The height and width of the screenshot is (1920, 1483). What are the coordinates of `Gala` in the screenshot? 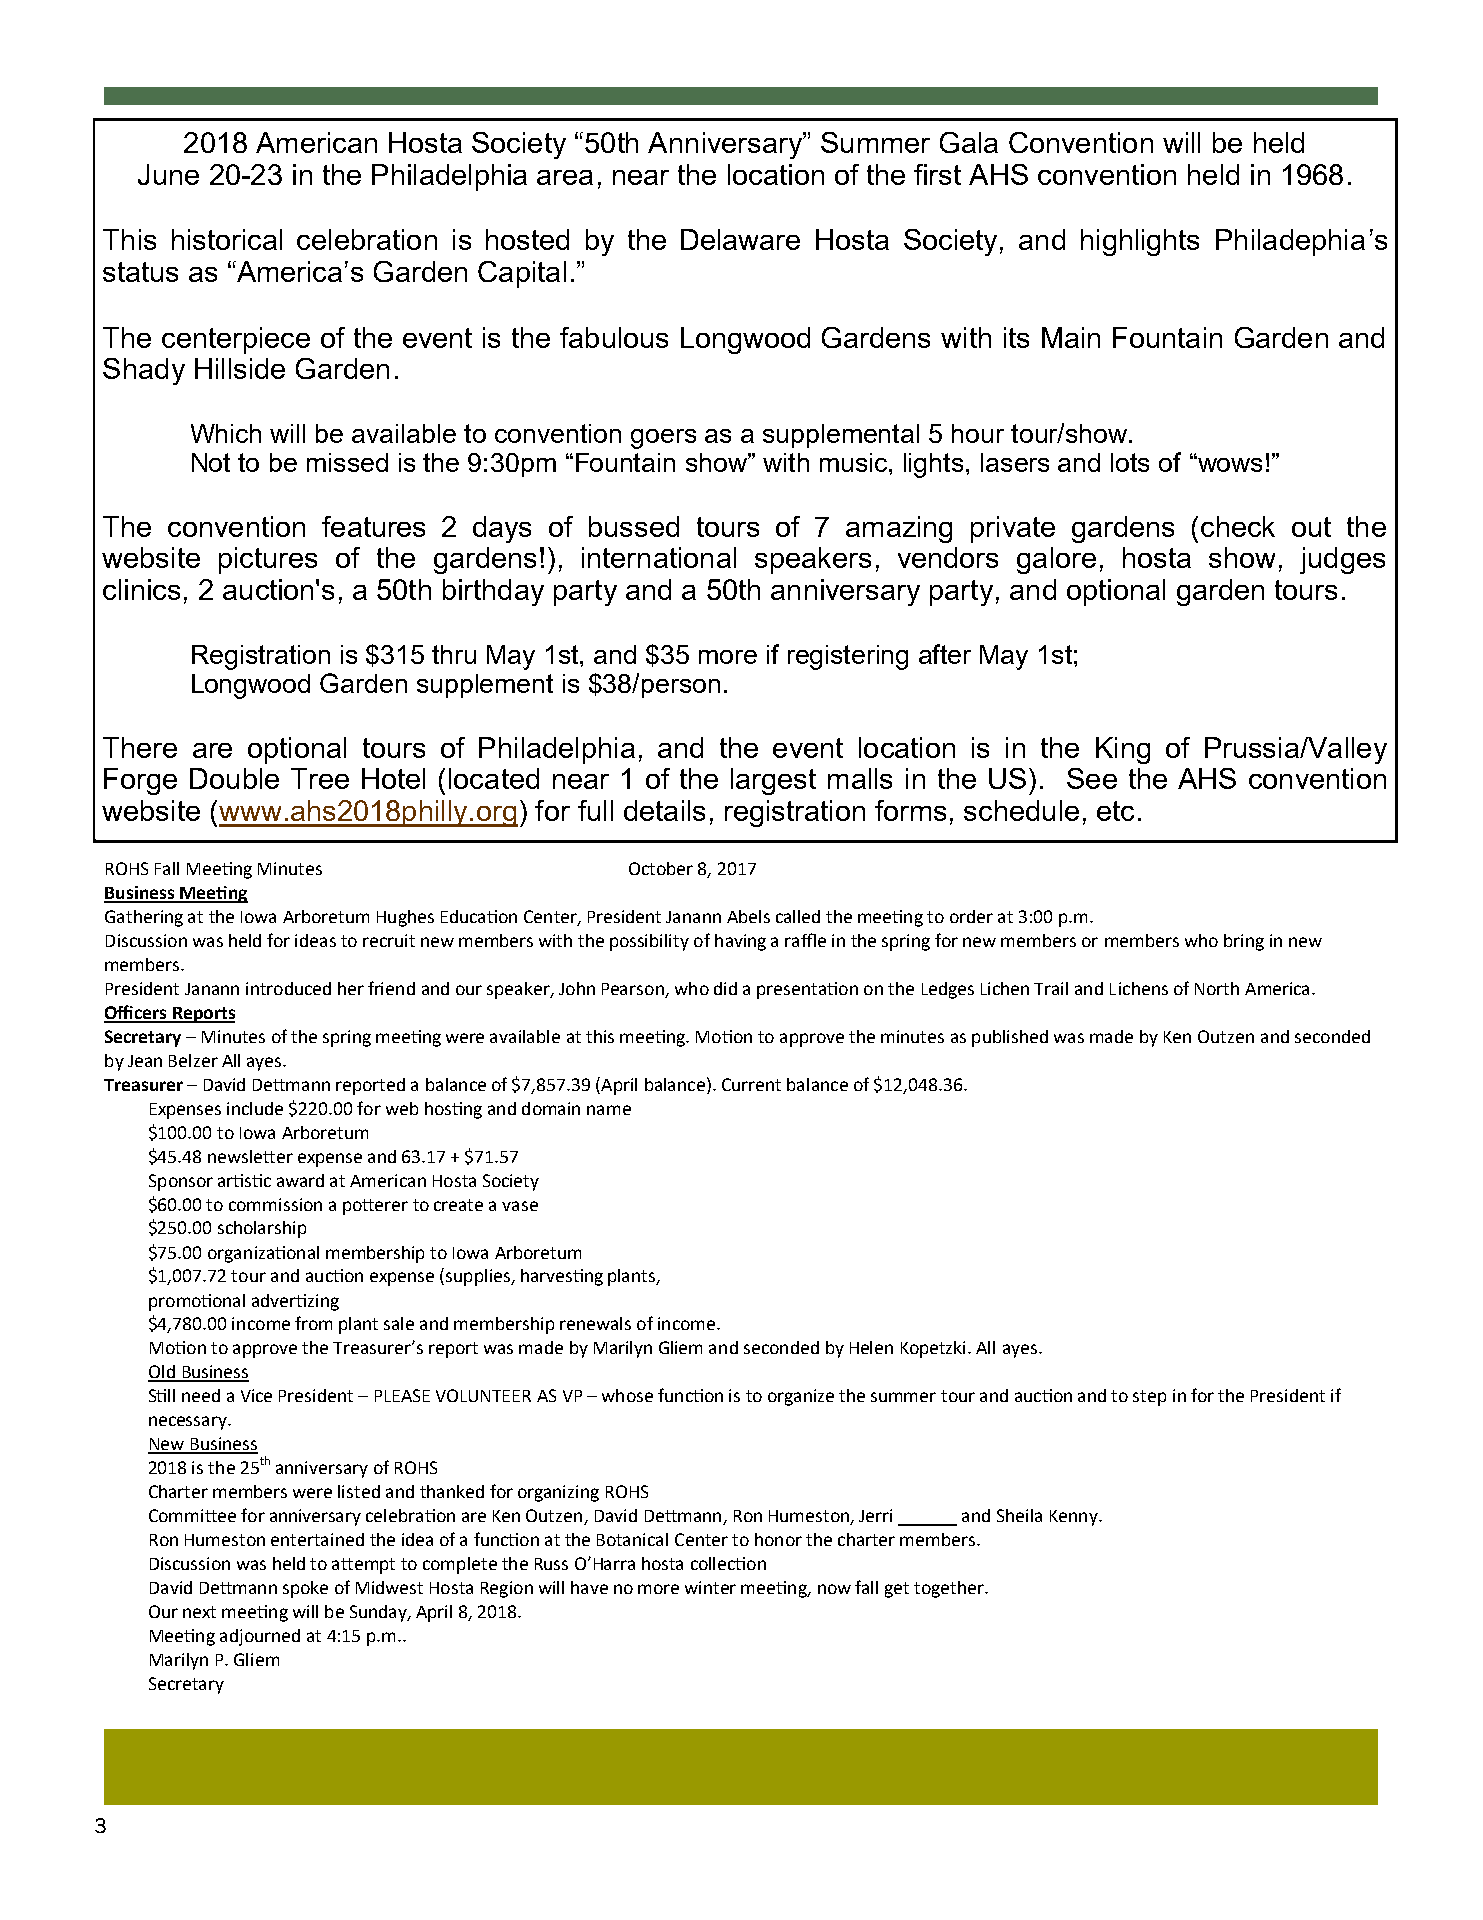 It's located at (969, 142).
